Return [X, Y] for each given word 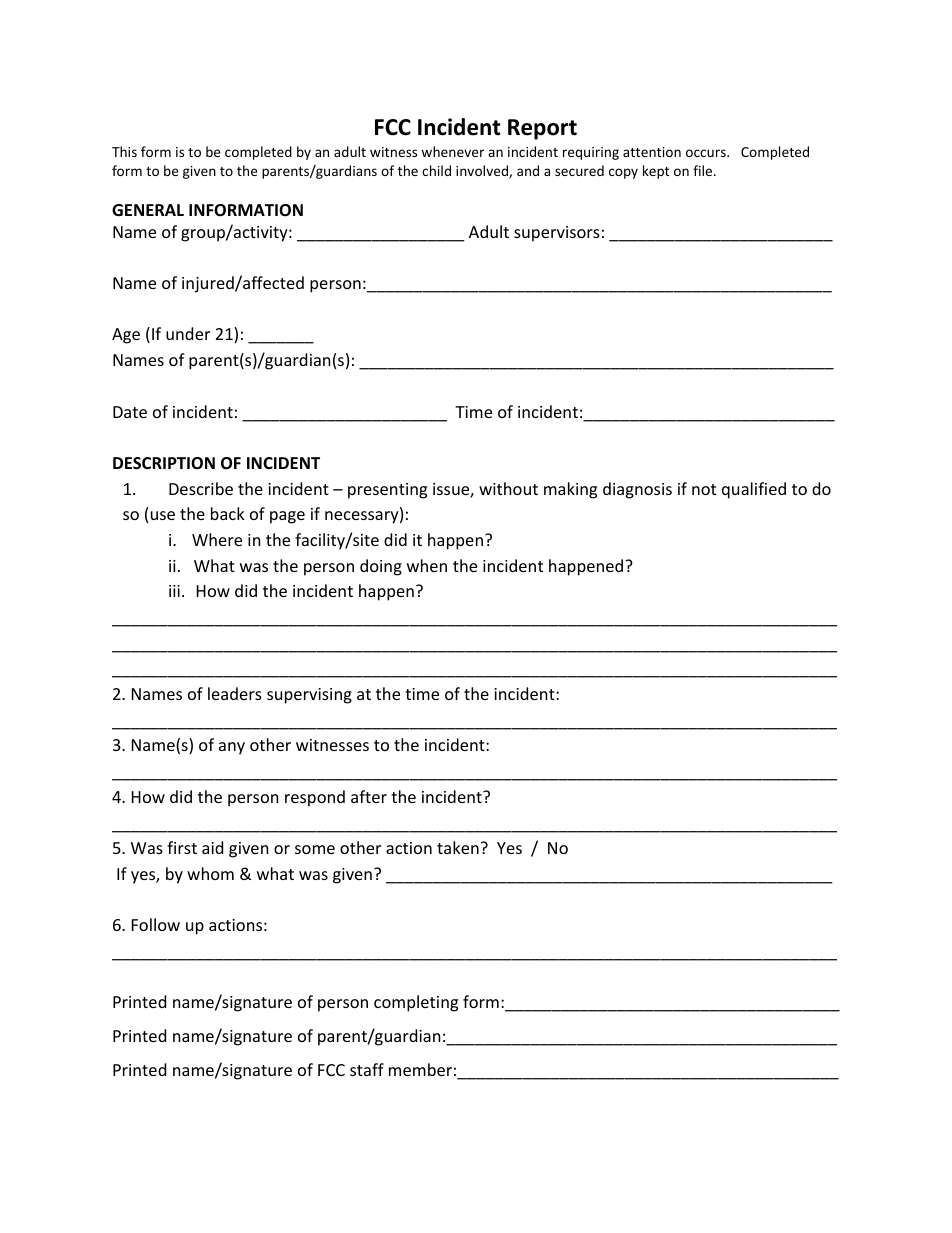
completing [416, 1003]
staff [367, 1069]
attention [652, 152]
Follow [156, 924]
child [436, 170]
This [124, 151]
